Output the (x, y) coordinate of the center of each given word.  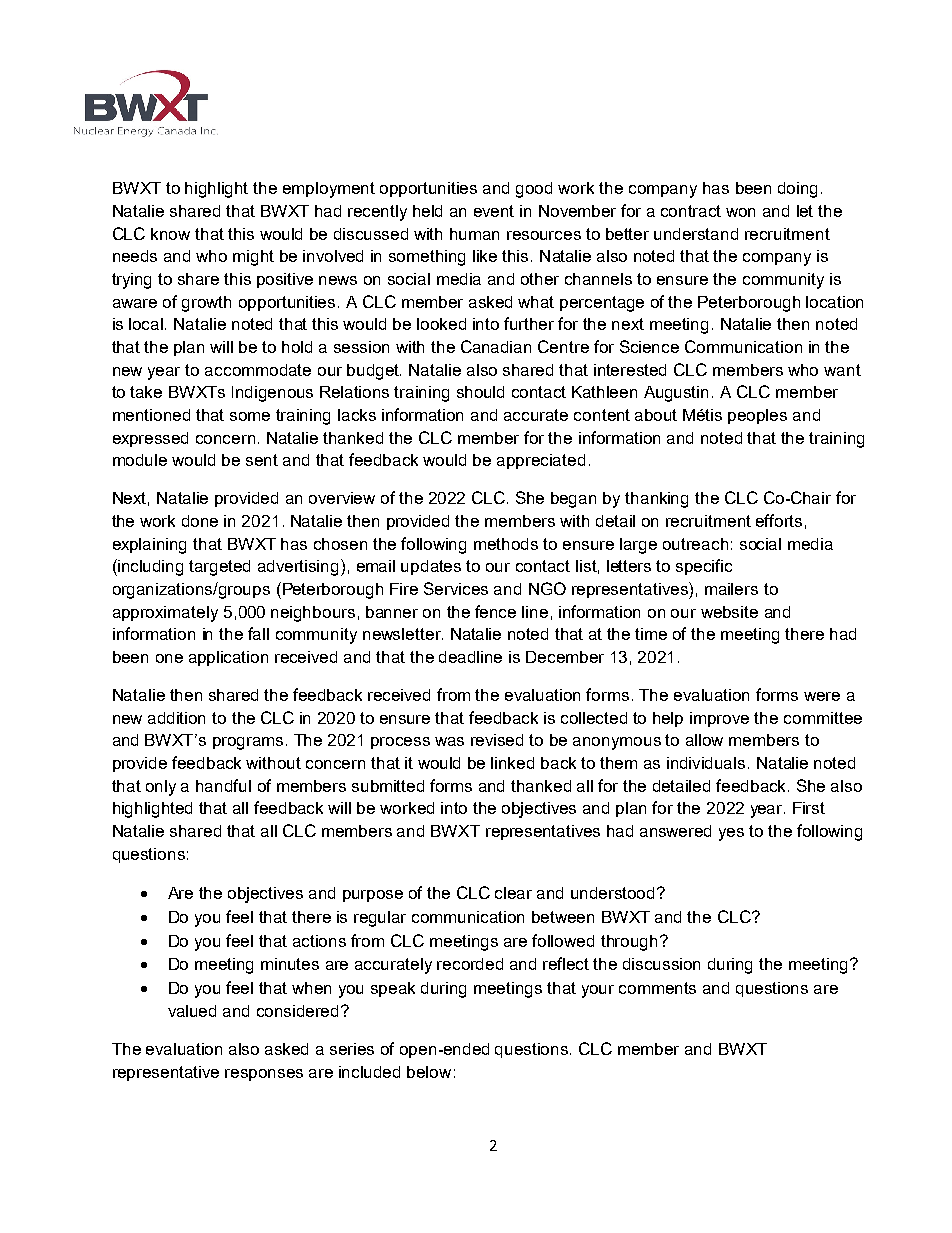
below (429, 1072)
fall (258, 633)
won (740, 212)
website (729, 612)
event (494, 211)
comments (657, 988)
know (170, 234)
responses (264, 1075)
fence (495, 611)
